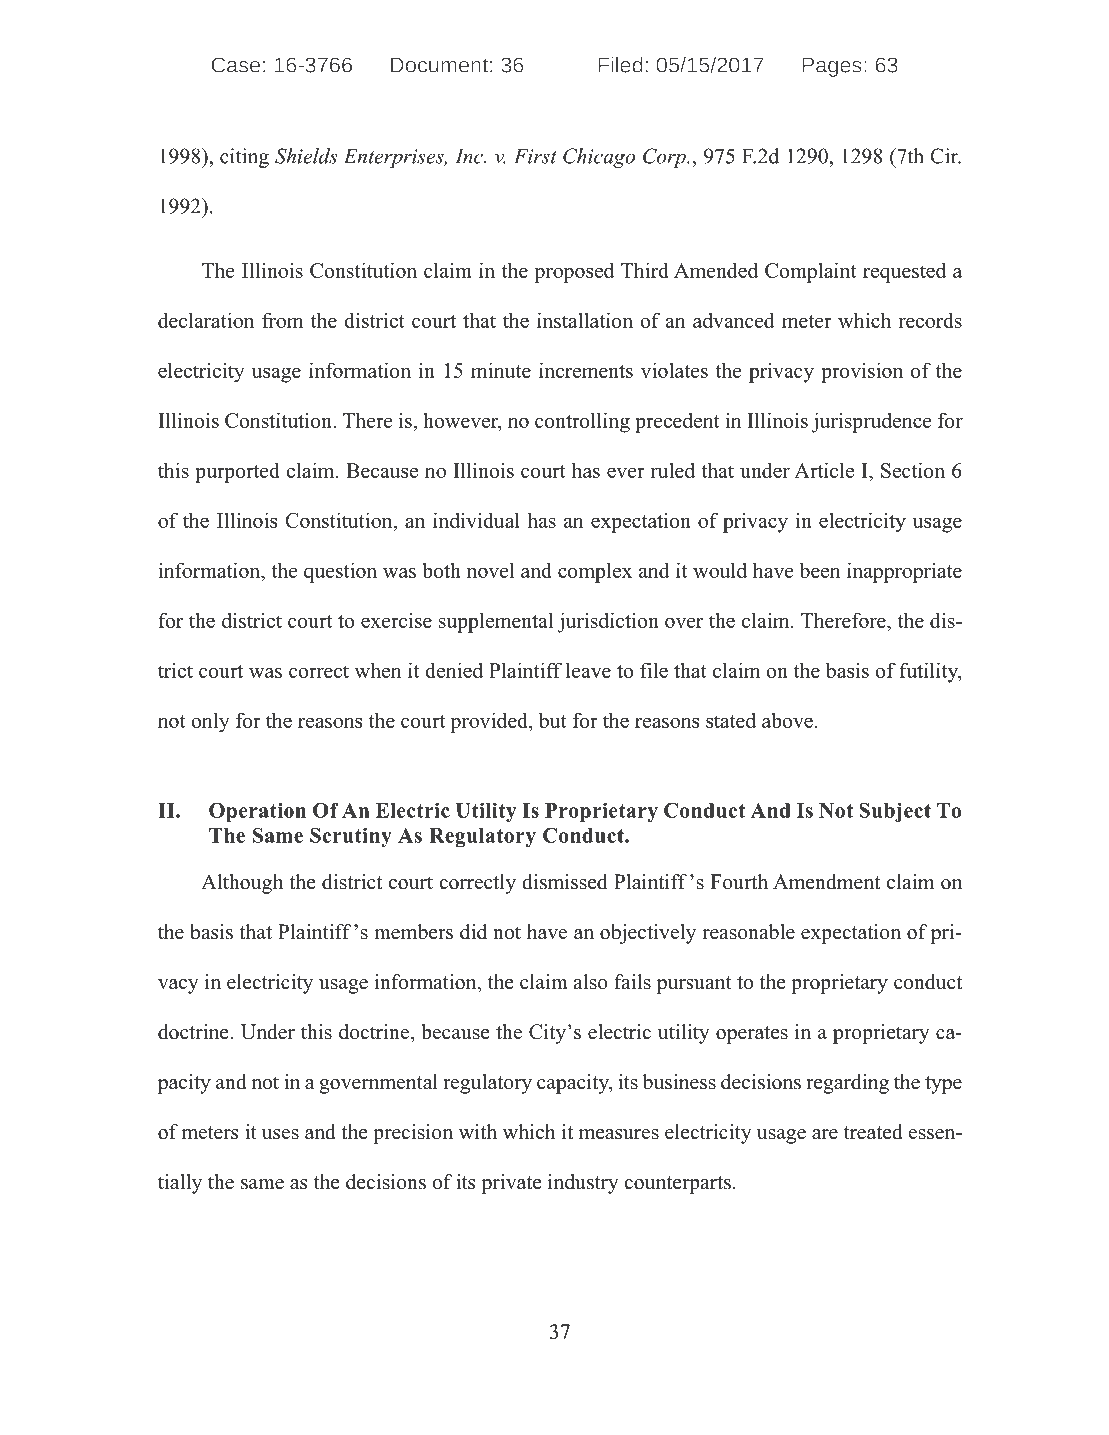  Describe the element at coordinates (832, 67) in the screenshot. I see `Pages` at that location.
